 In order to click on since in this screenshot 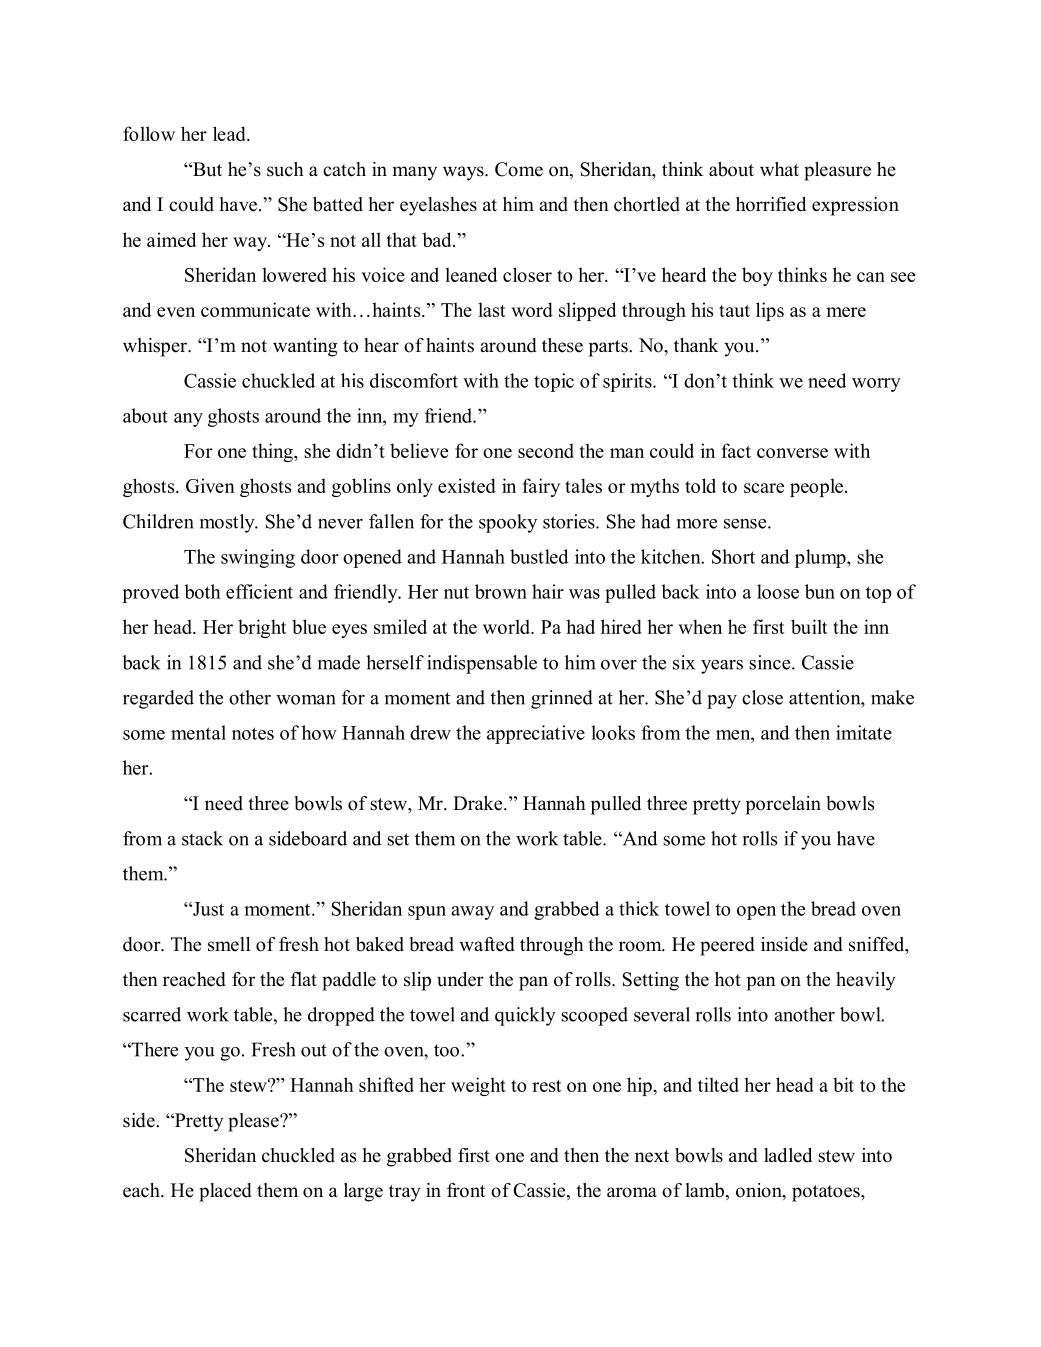, I will do `click(771, 662)`.
